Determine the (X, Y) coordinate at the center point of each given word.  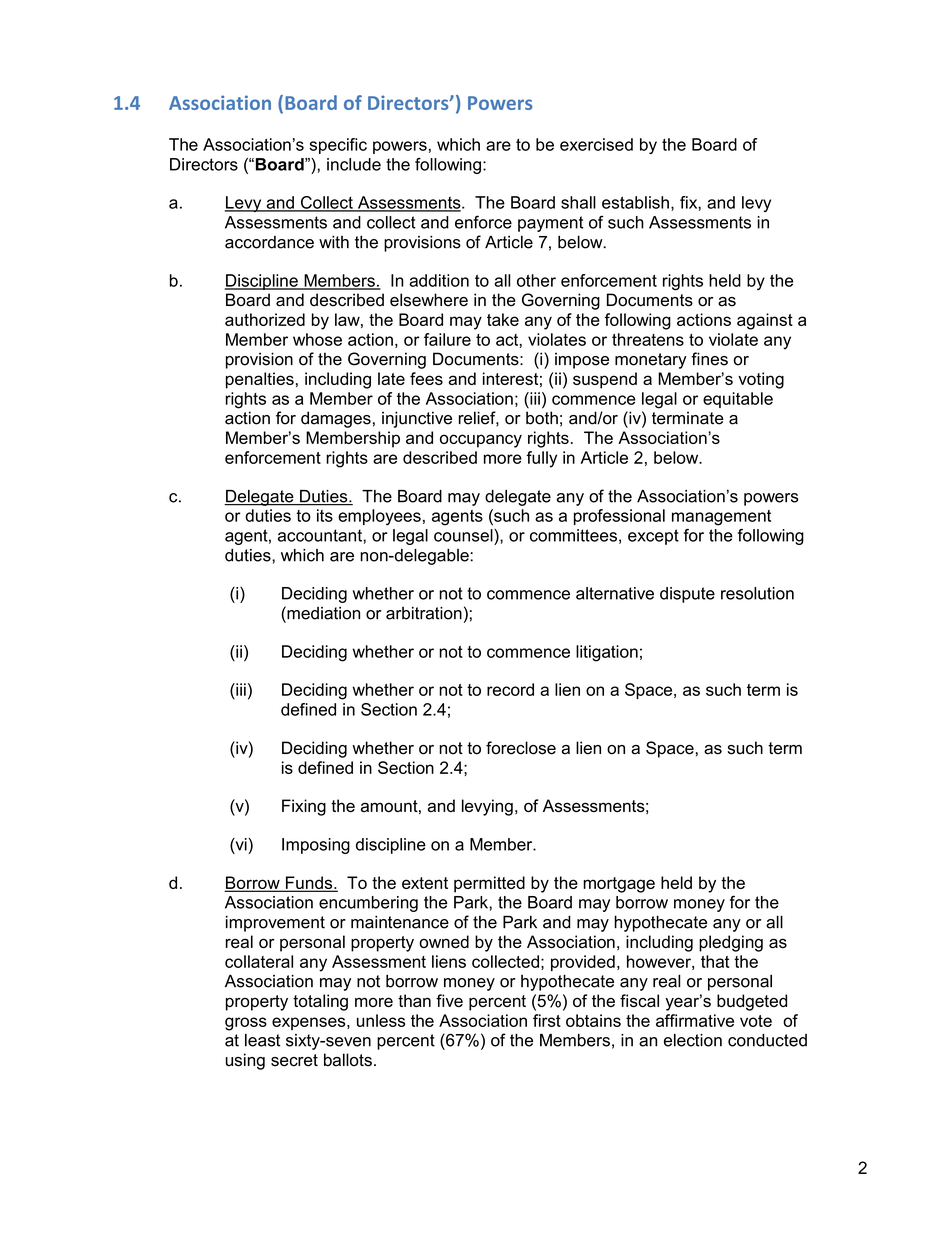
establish (635, 202)
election (693, 1040)
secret (294, 1060)
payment (550, 224)
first (547, 1020)
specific (338, 146)
